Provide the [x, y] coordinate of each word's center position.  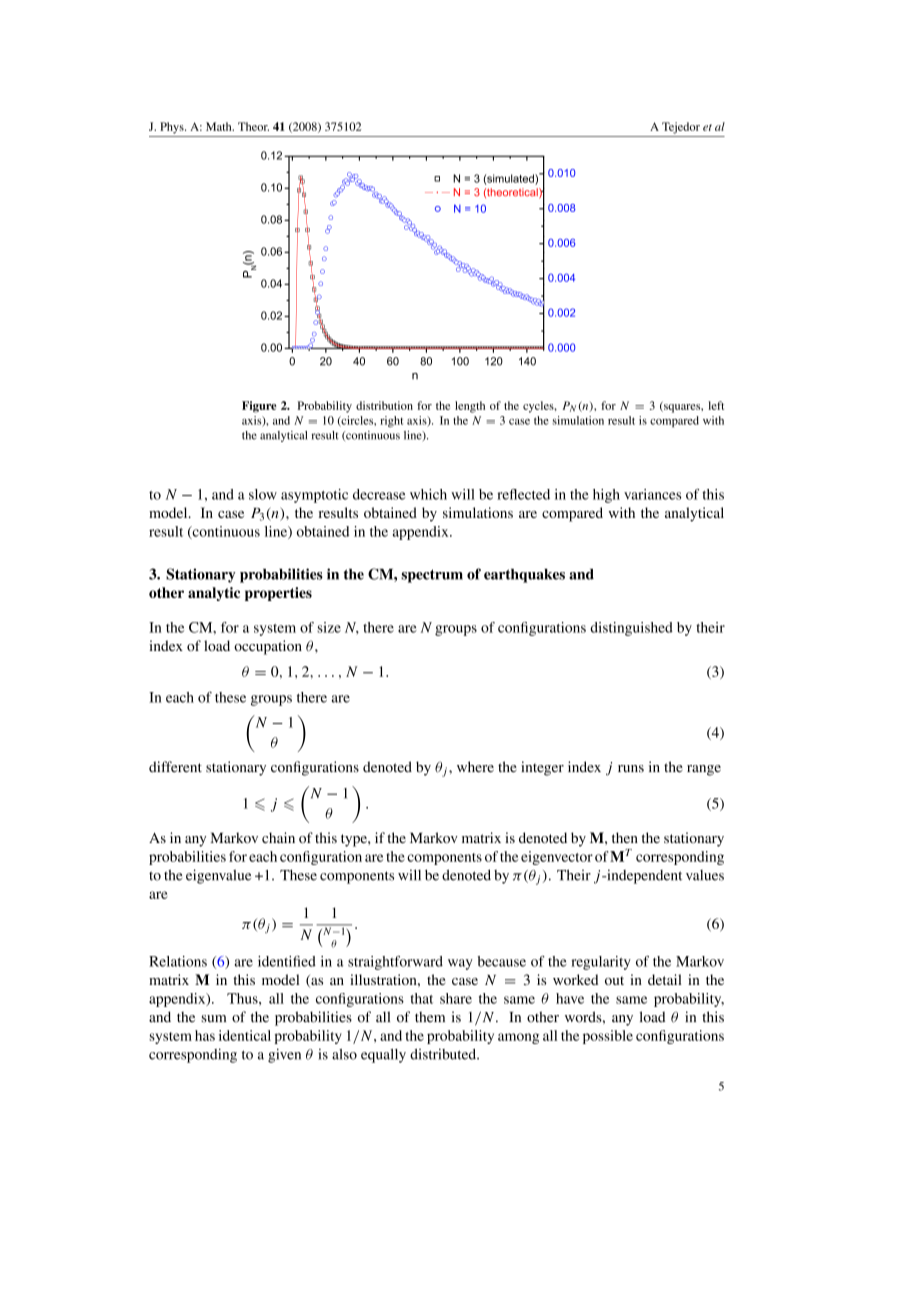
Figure [259, 407]
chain [278, 837]
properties [278, 594]
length [470, 407]
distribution [384, 405]
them [430, 1017]
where [475, 767]
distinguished [631, 629]
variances [652, 494]
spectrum [432, 576]
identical [245, 1035]
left [716, 405]
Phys [173, 128]
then [625, 837]
